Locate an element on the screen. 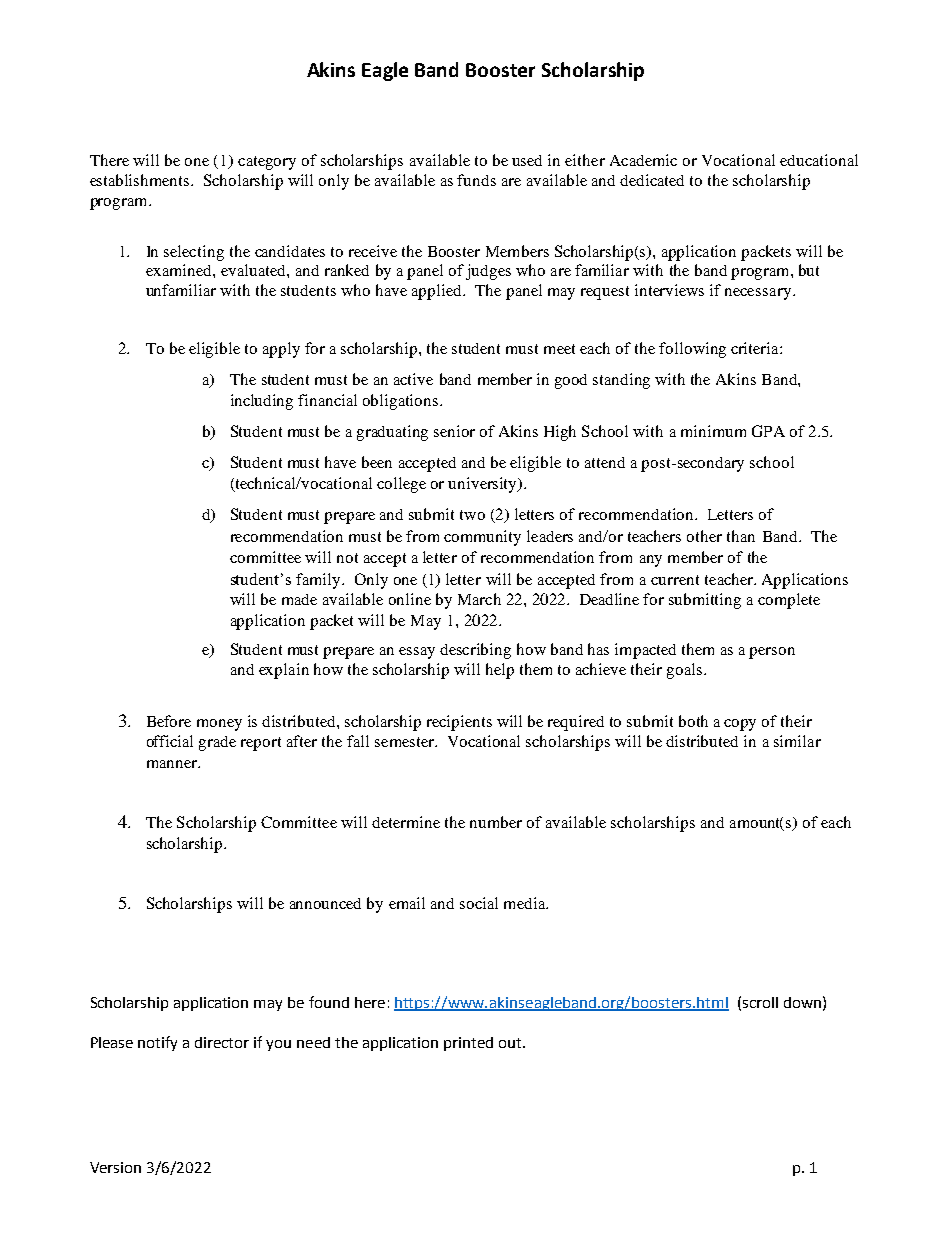 The width and height of the screenshot is (952, 1233). Version is located at coordinates (115, 1167).
